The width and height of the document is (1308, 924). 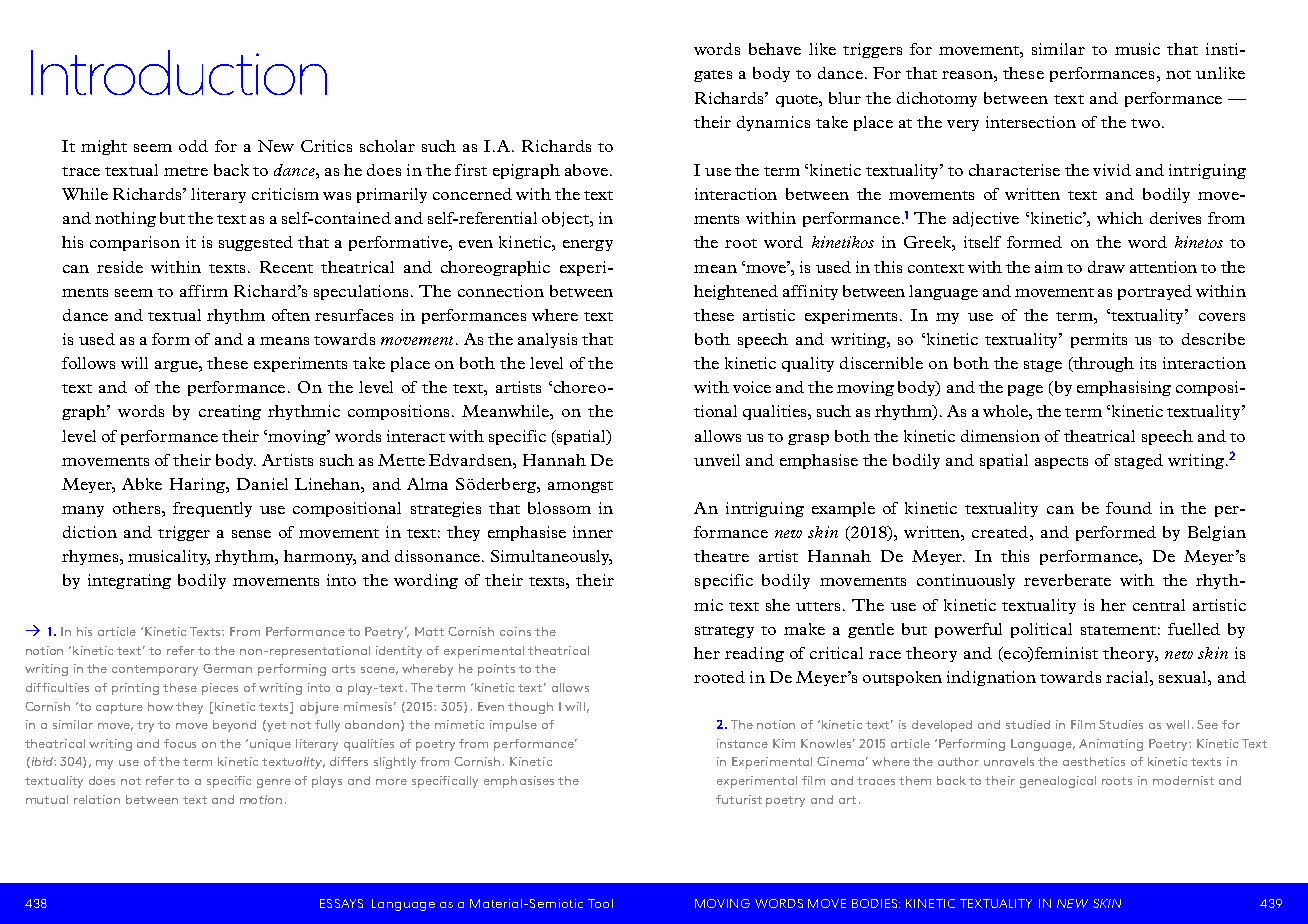 I want to click on ESSAYS, so click(x=341, y=903).
